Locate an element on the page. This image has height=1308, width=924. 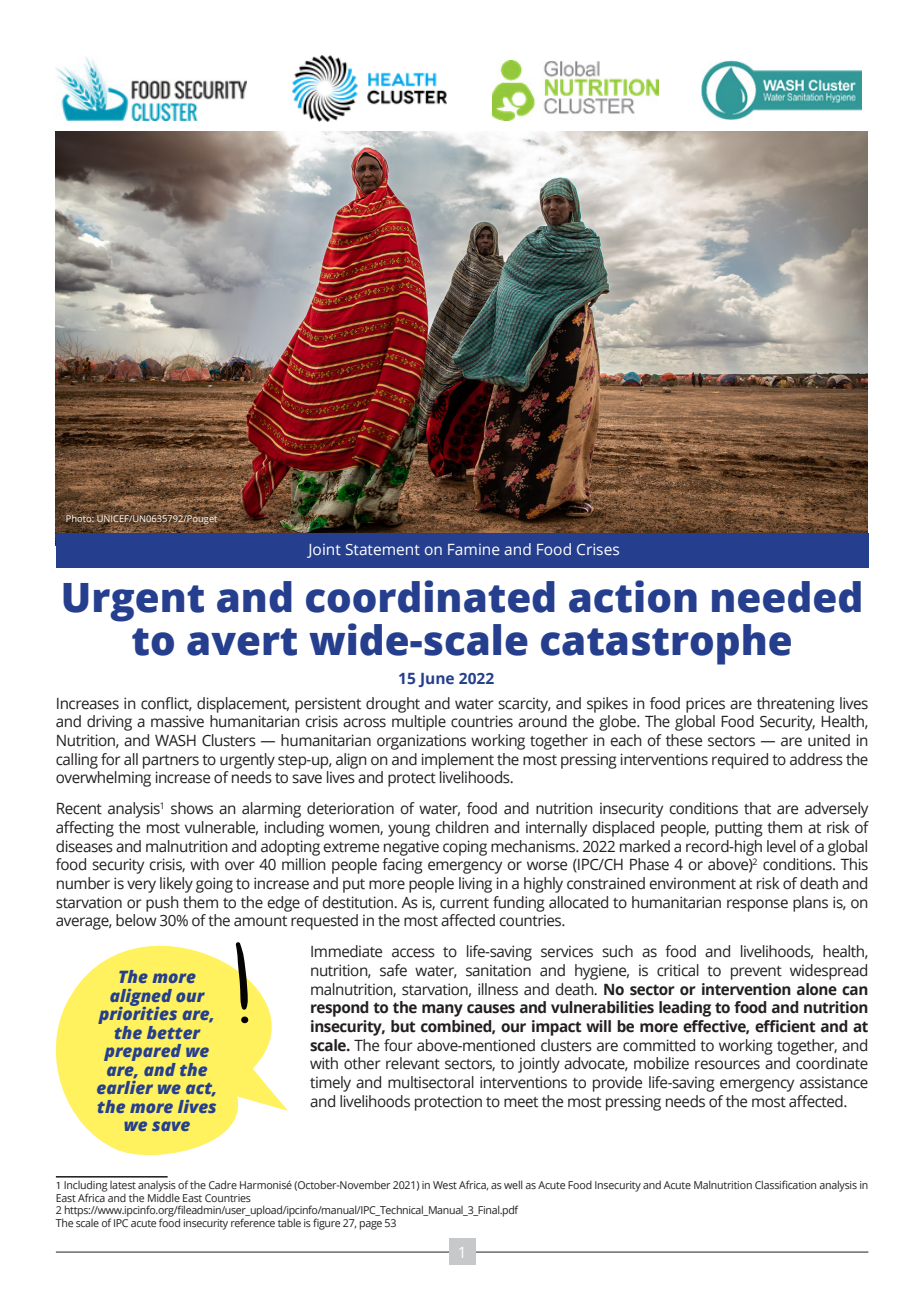
West is located at coordinates (445, 1185).
